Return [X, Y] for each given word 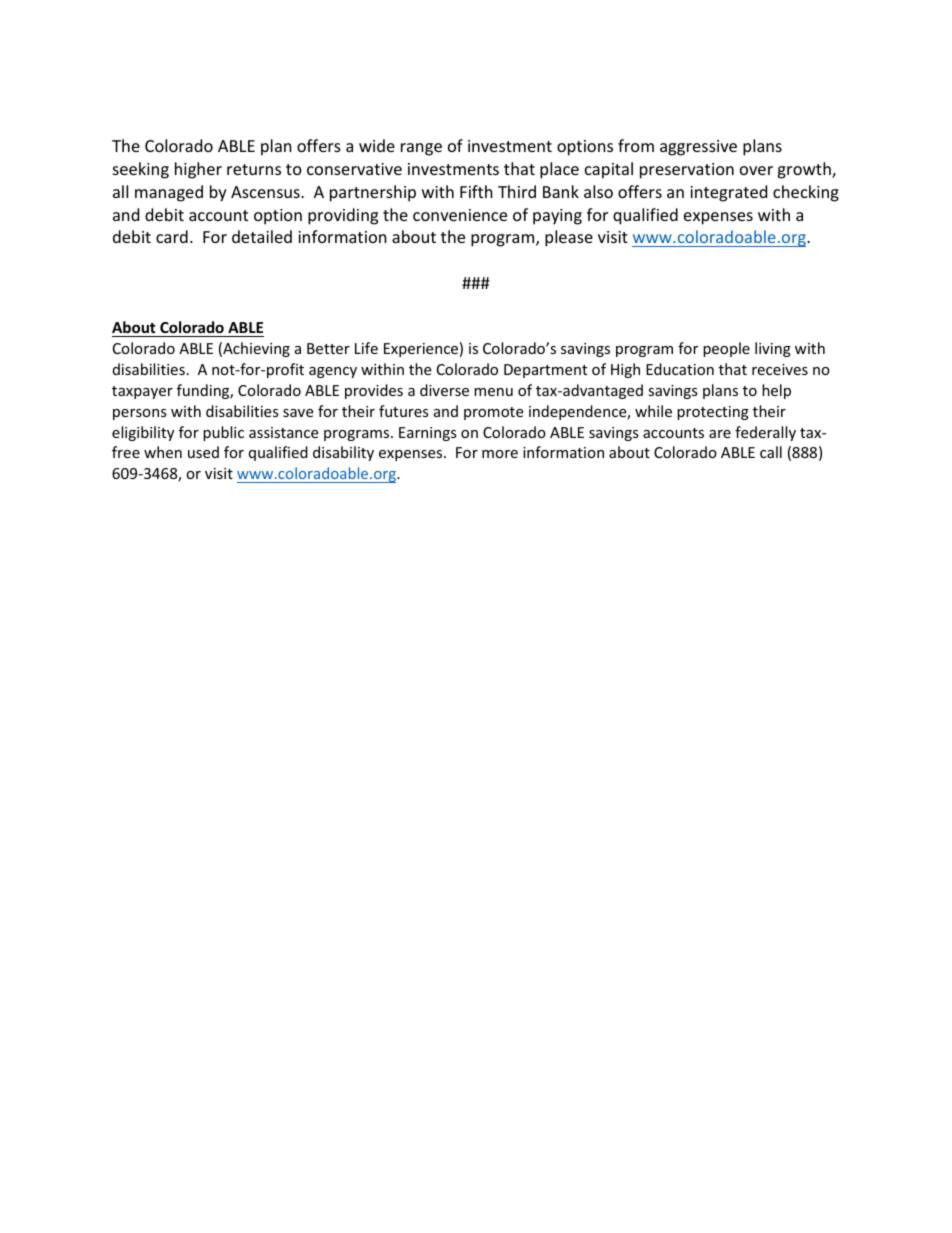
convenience [460, 215]
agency [333, 372]
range [421, 149]
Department [545, 371]
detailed [262, 236]
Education [680, 369]
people [726, 349]
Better [328, 348]
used [203, 452]
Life [366, 348]
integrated [728, 193]
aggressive [698, 148]
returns [254, 169]
